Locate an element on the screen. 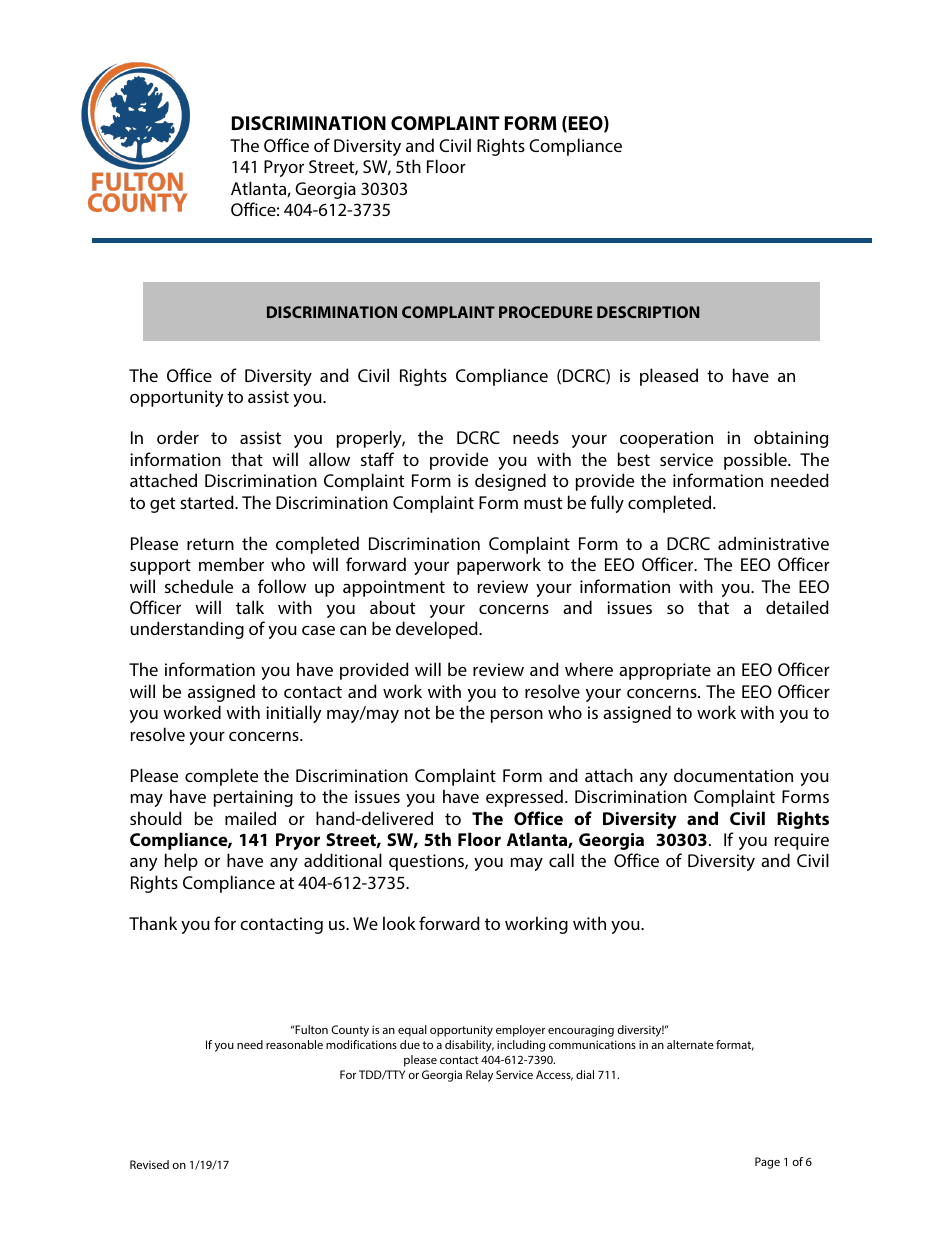  person is located at coordinates (517, 716).
